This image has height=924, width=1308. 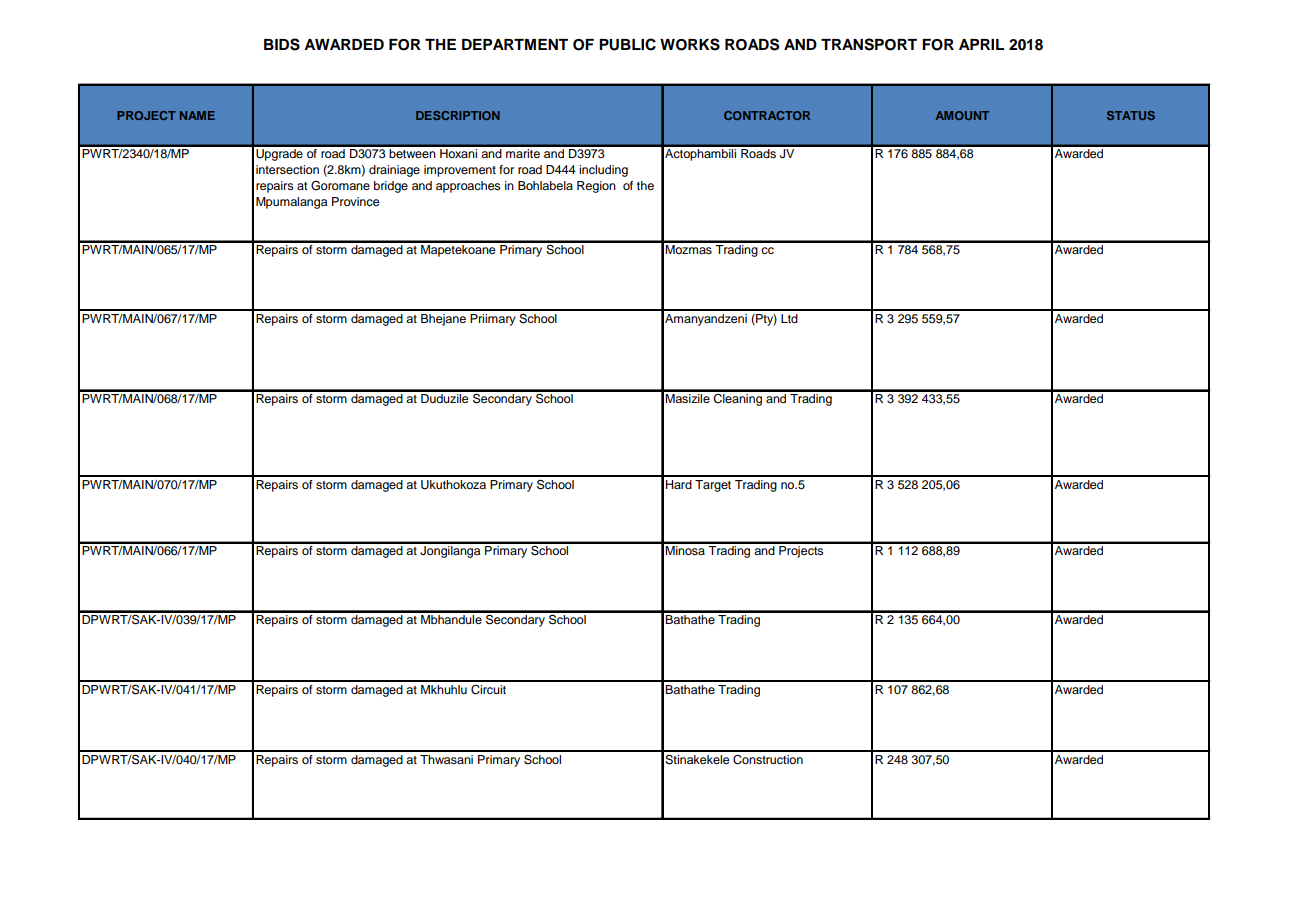 I want to click on CONTRACTOR, so click(x=767, y=115).
